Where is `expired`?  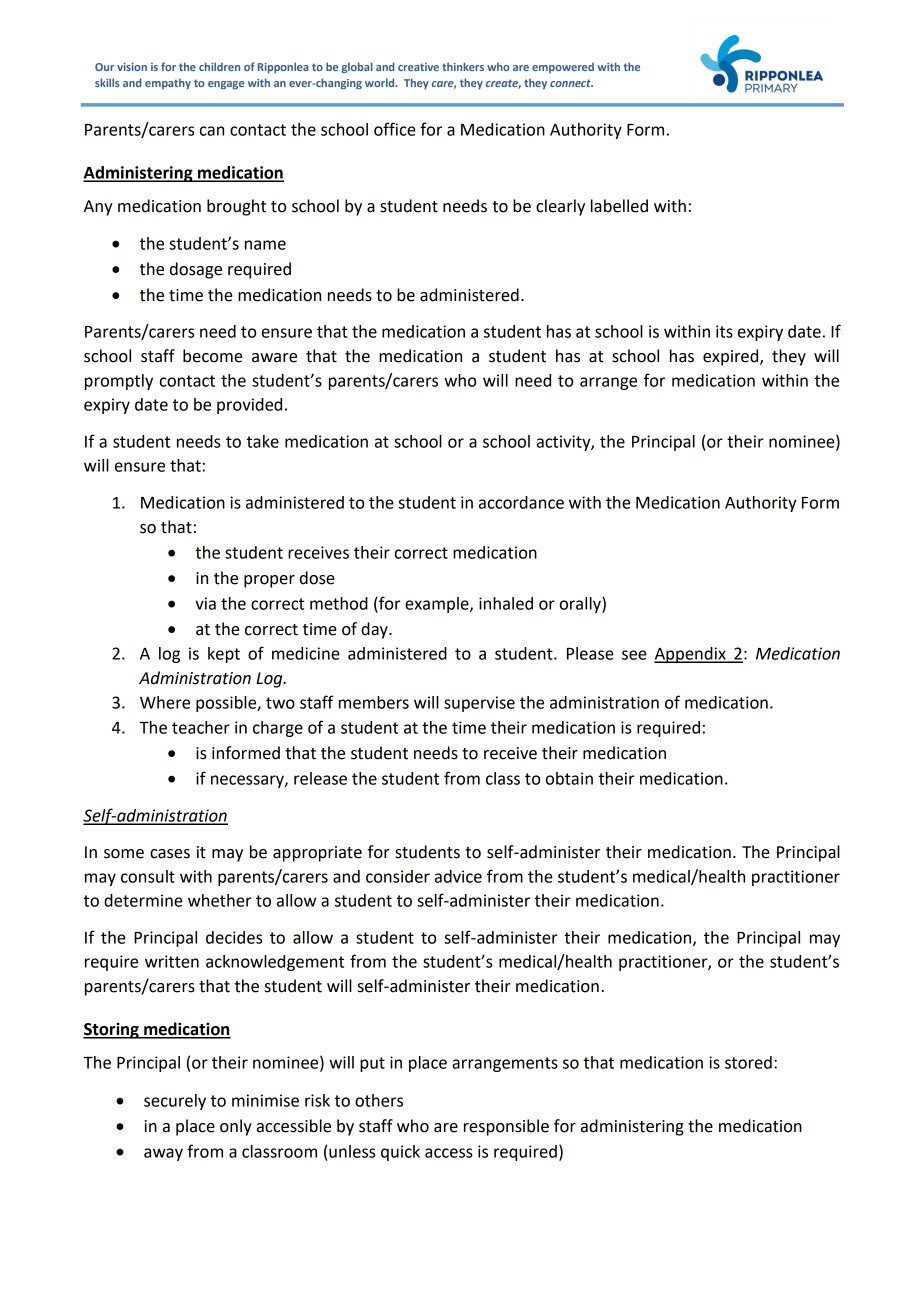 expired is located at coordinates (732, 357).
